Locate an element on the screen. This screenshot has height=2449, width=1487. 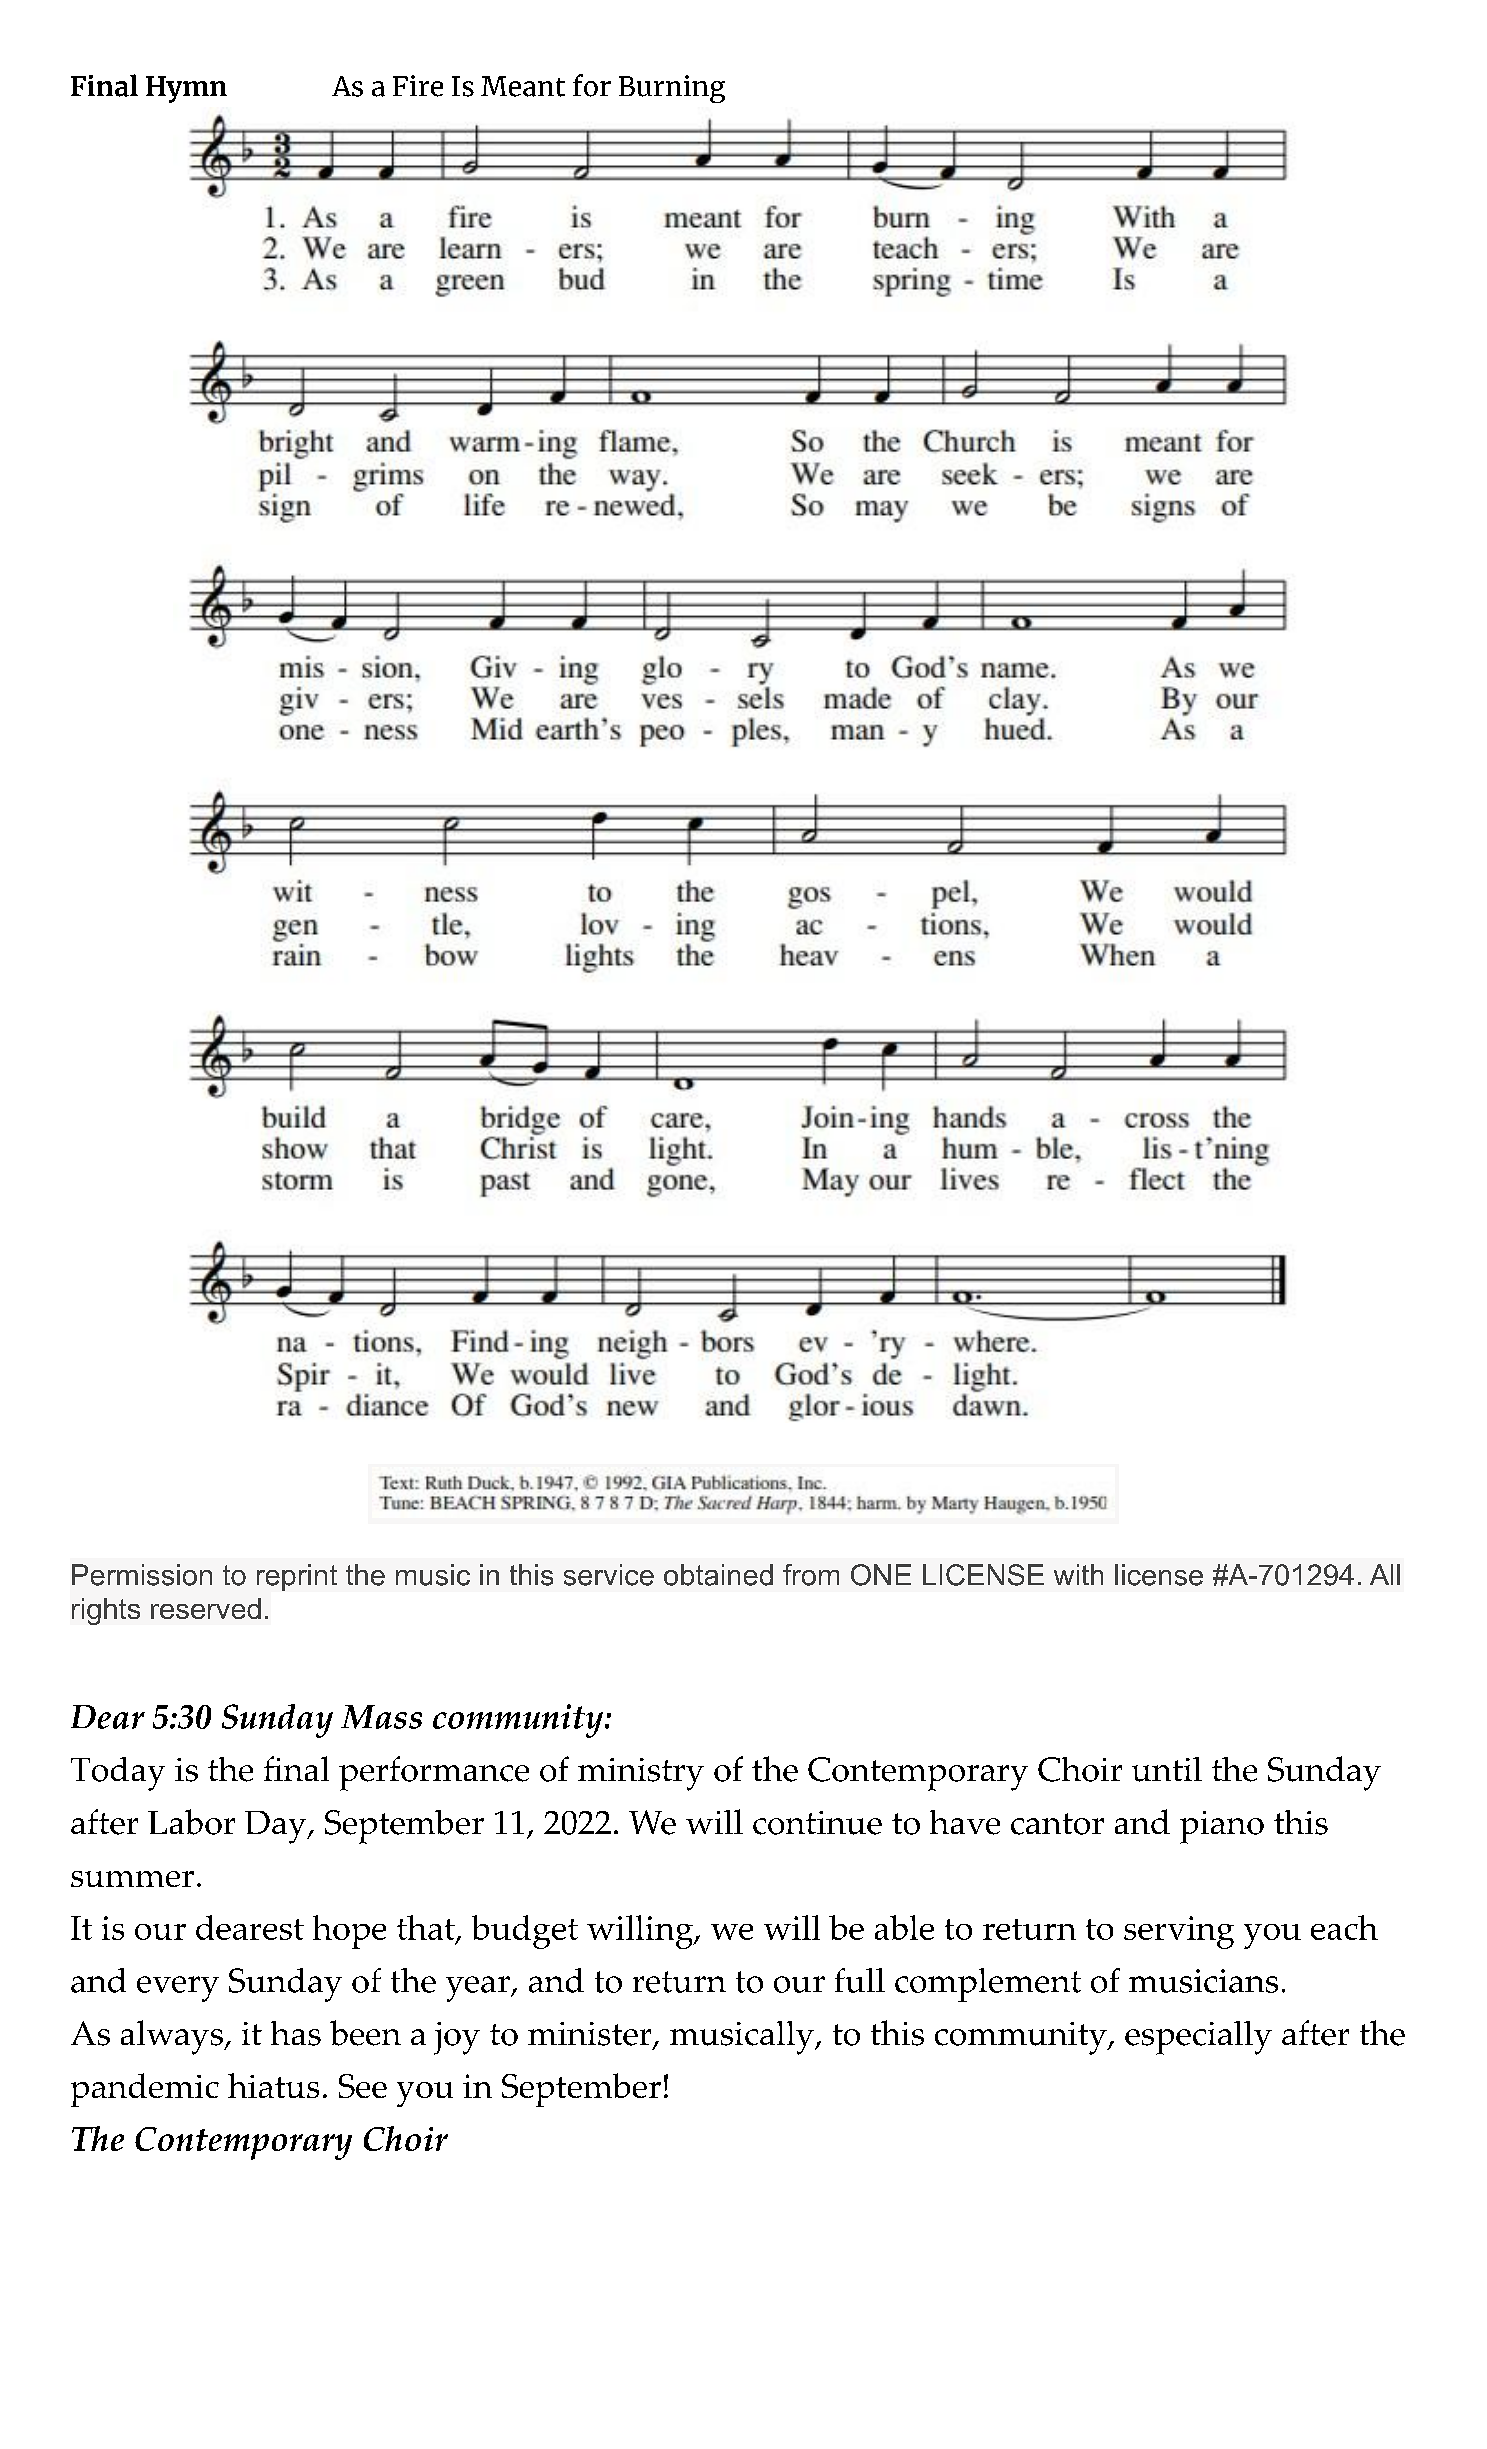
Fire is located at coordinates (418, 86).
